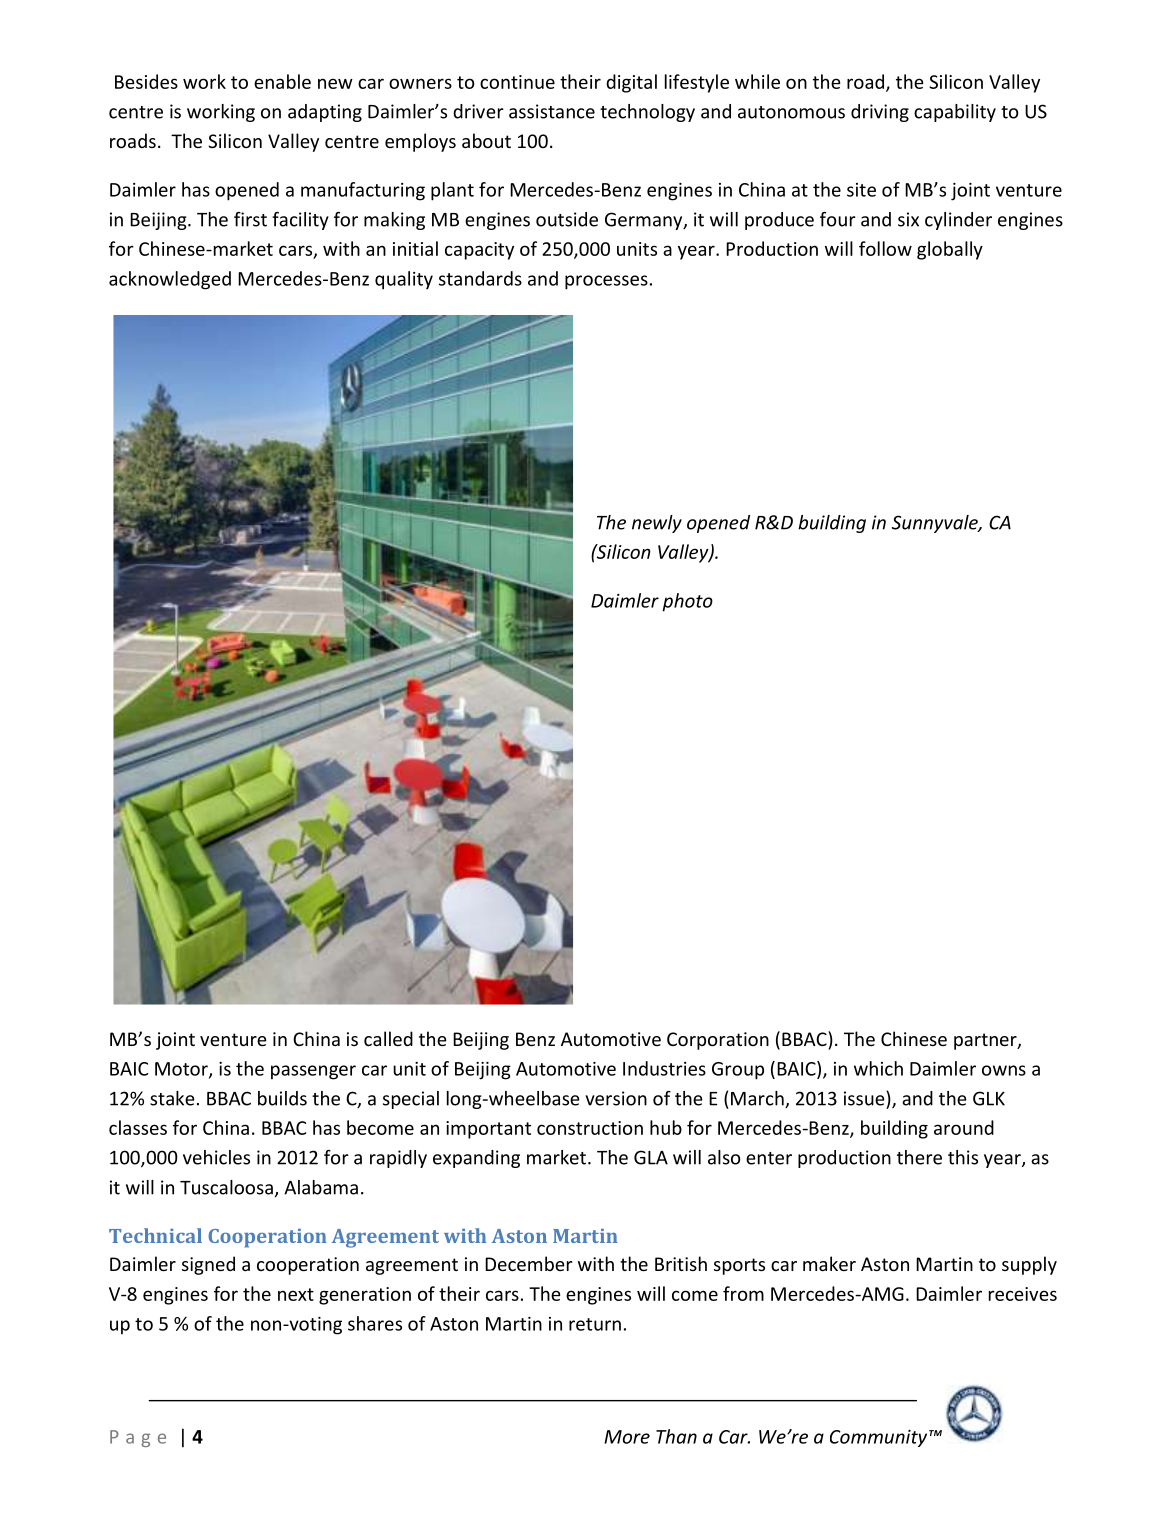  I want to click on globally, so click(950, 250).
